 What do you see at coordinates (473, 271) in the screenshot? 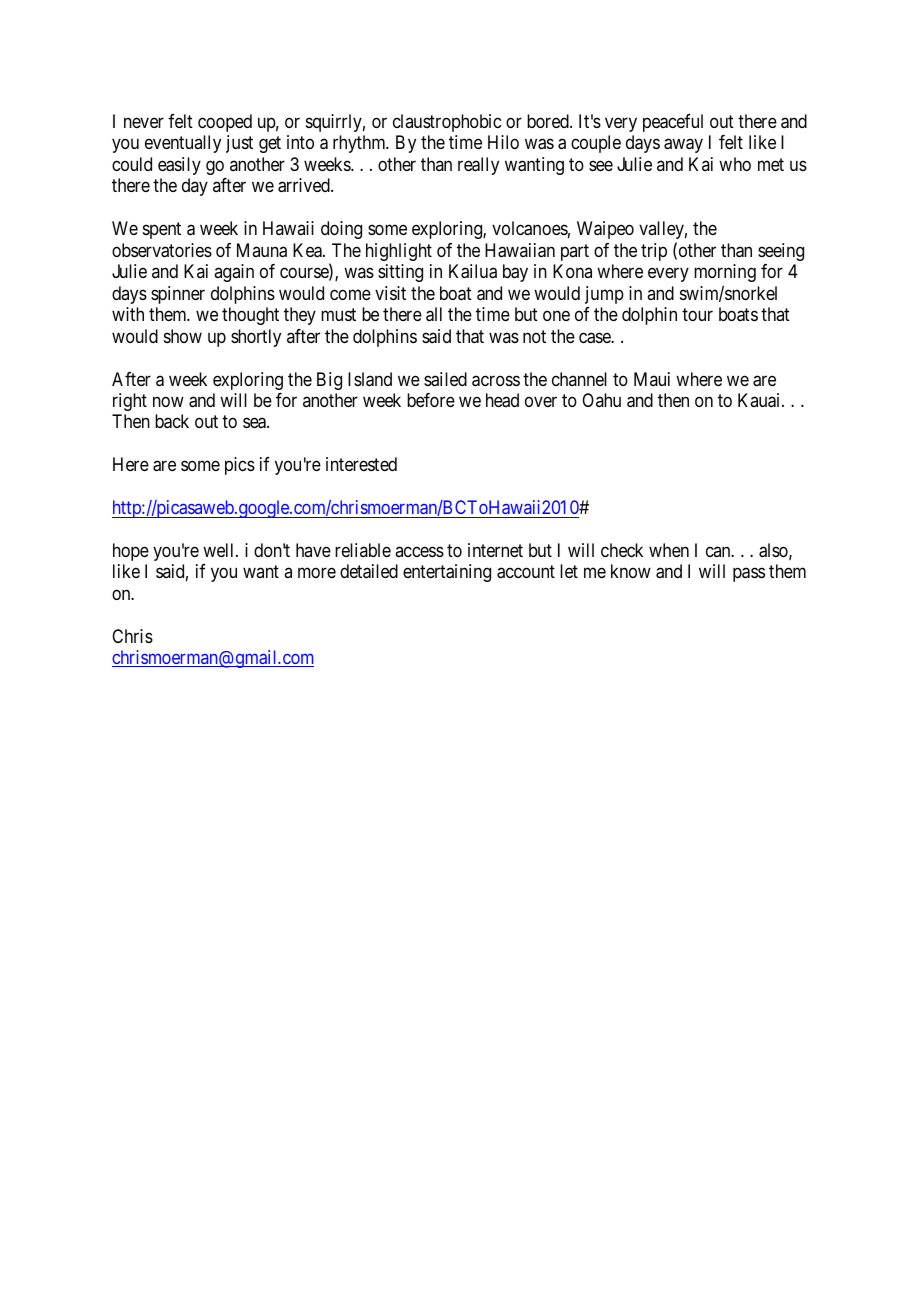
I see `Kailua` at bounding box center [473, 271].
